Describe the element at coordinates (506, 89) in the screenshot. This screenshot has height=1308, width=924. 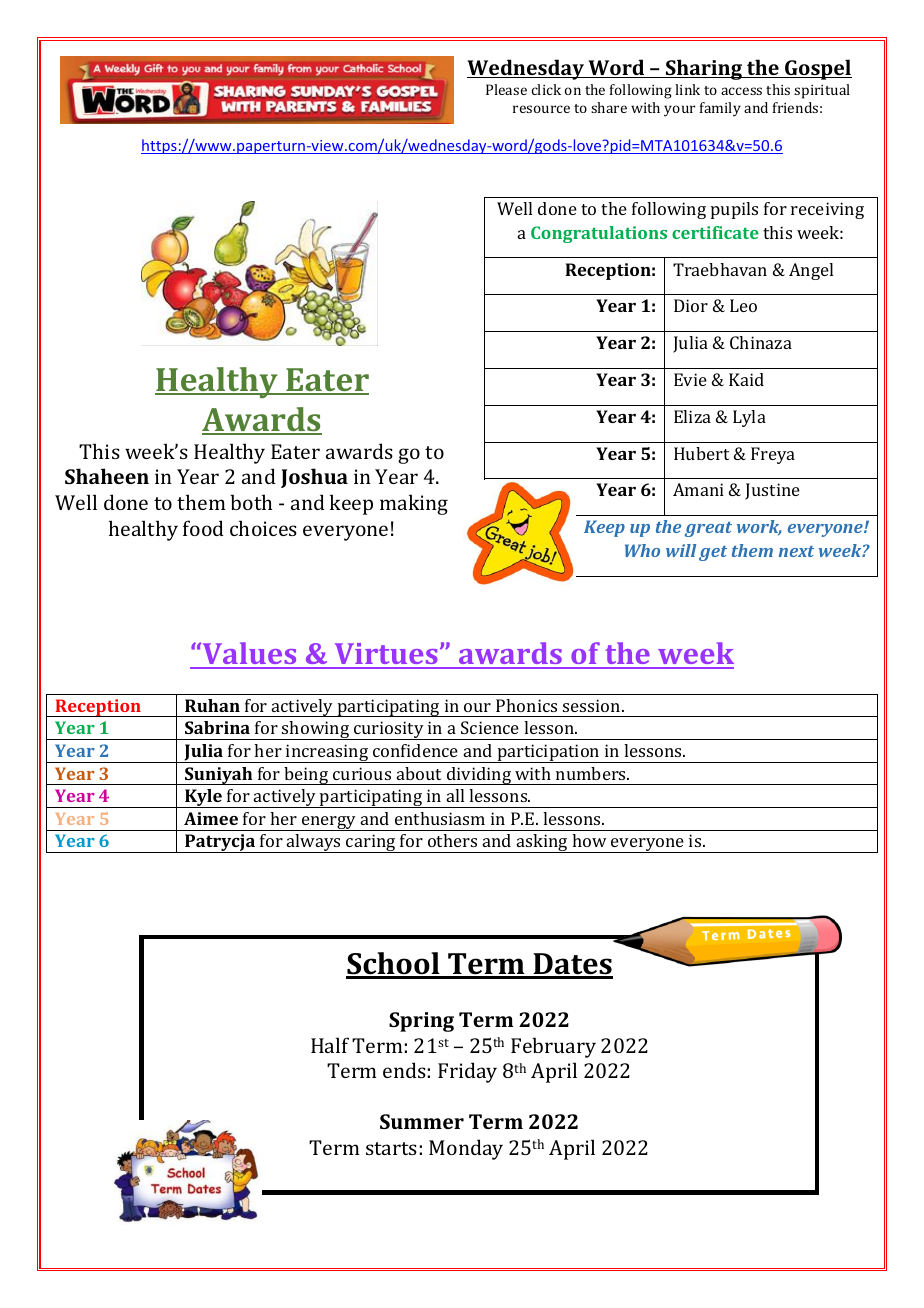
I see `Please` at that location.
